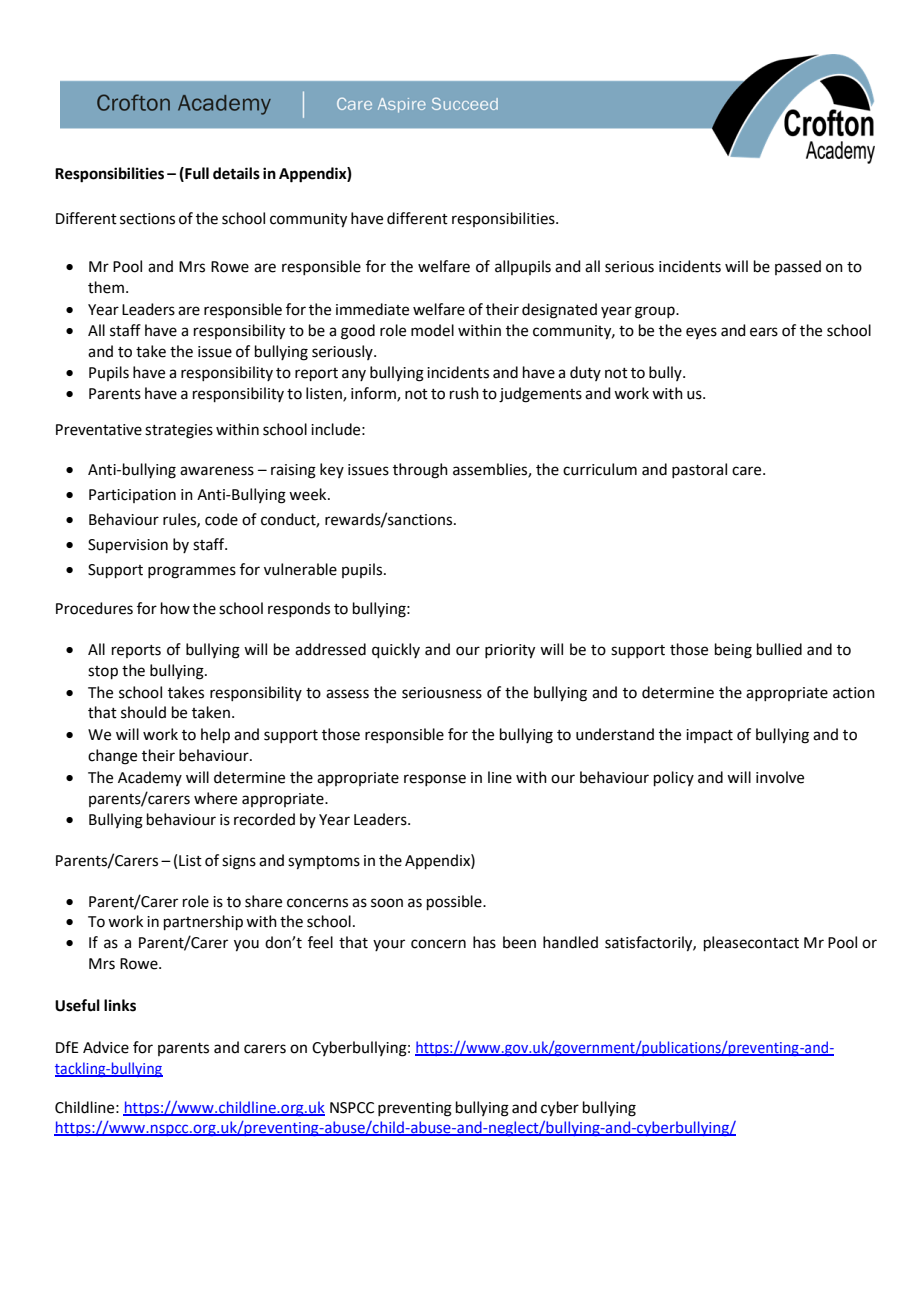 This screenshot has width=924, height=1308. I want to click on them, so click(106, 287).
